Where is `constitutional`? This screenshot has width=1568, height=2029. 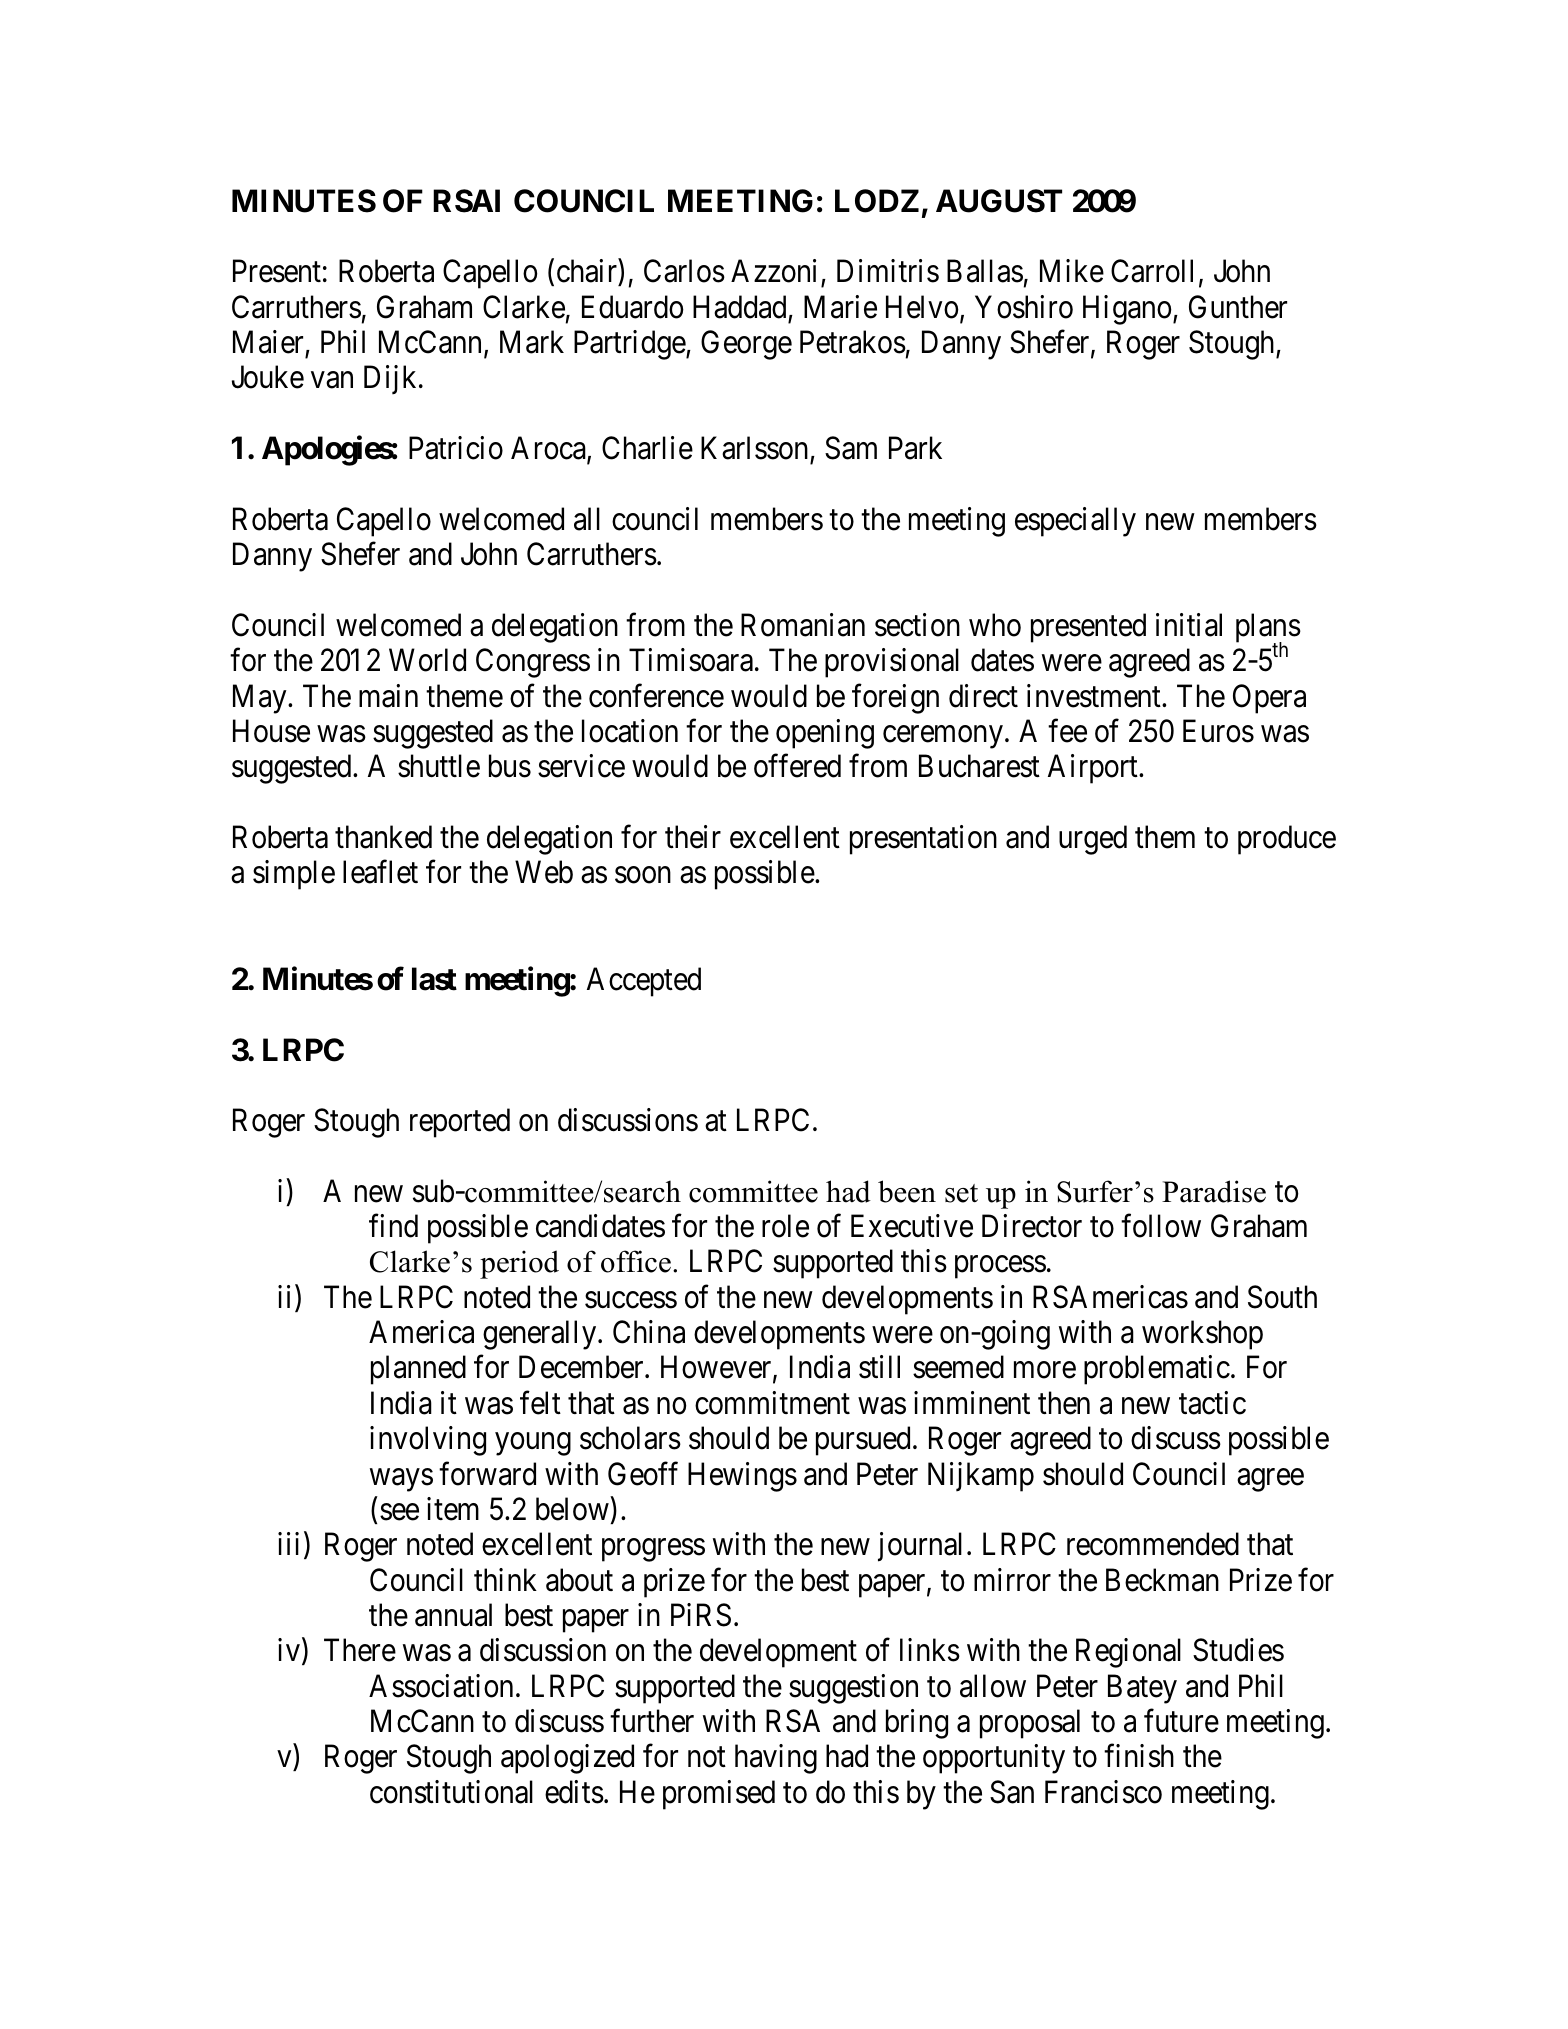 constitutional is located at coordinates (451, 1792).
